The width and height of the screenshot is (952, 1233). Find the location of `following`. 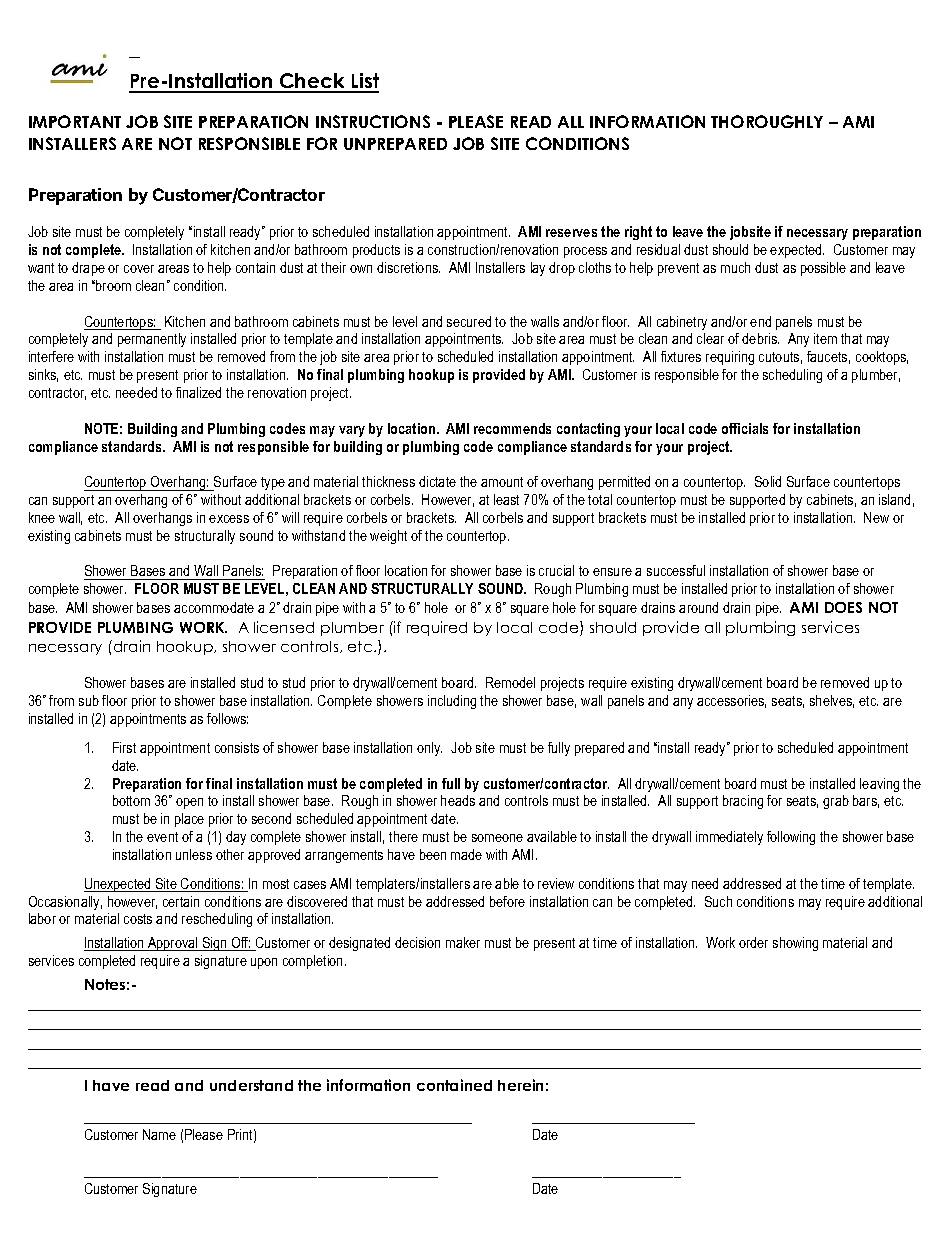

following is located at coordinates (791, 838).
